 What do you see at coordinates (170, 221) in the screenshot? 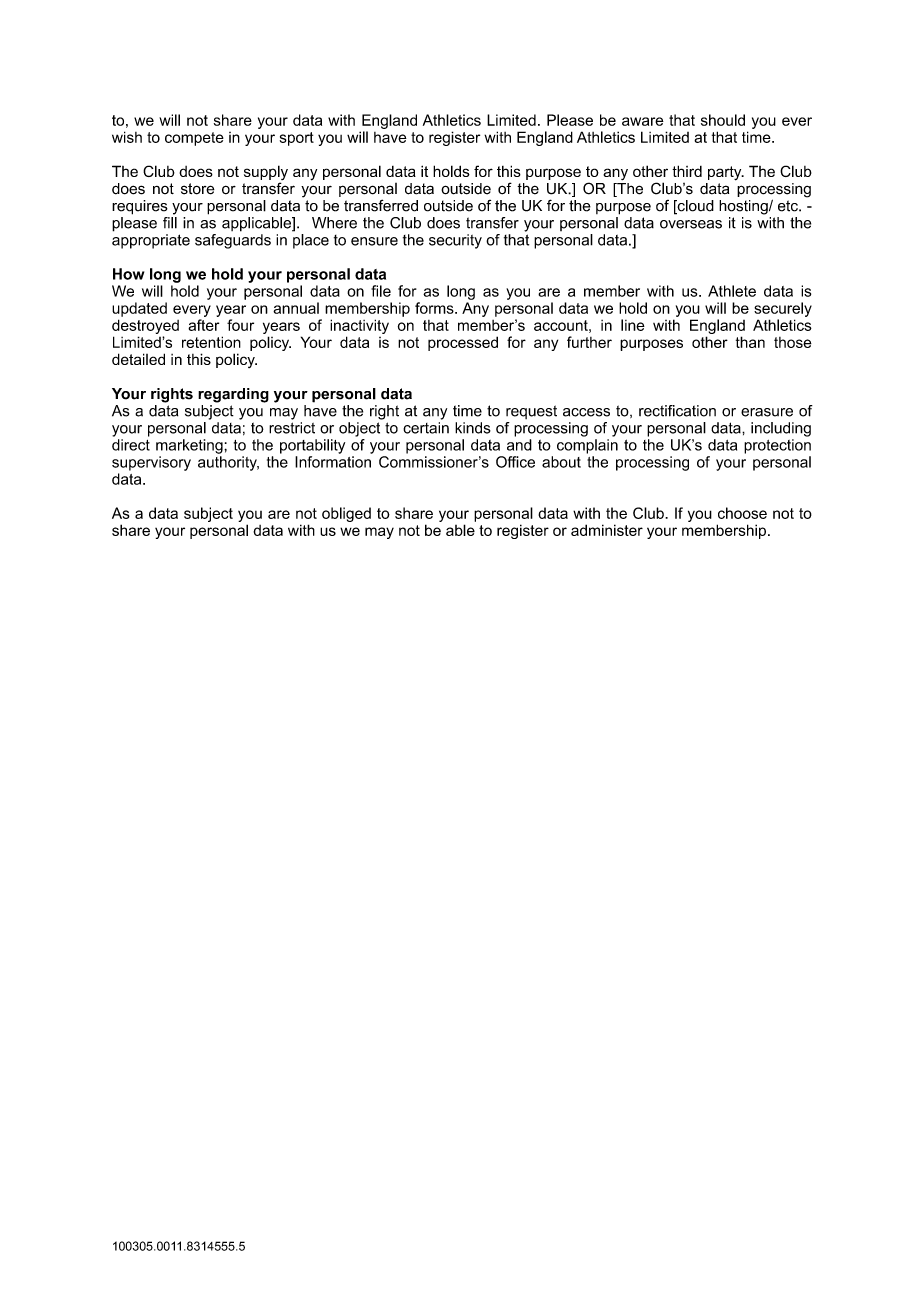
I see `fill` at bounding box center [170, 221].
